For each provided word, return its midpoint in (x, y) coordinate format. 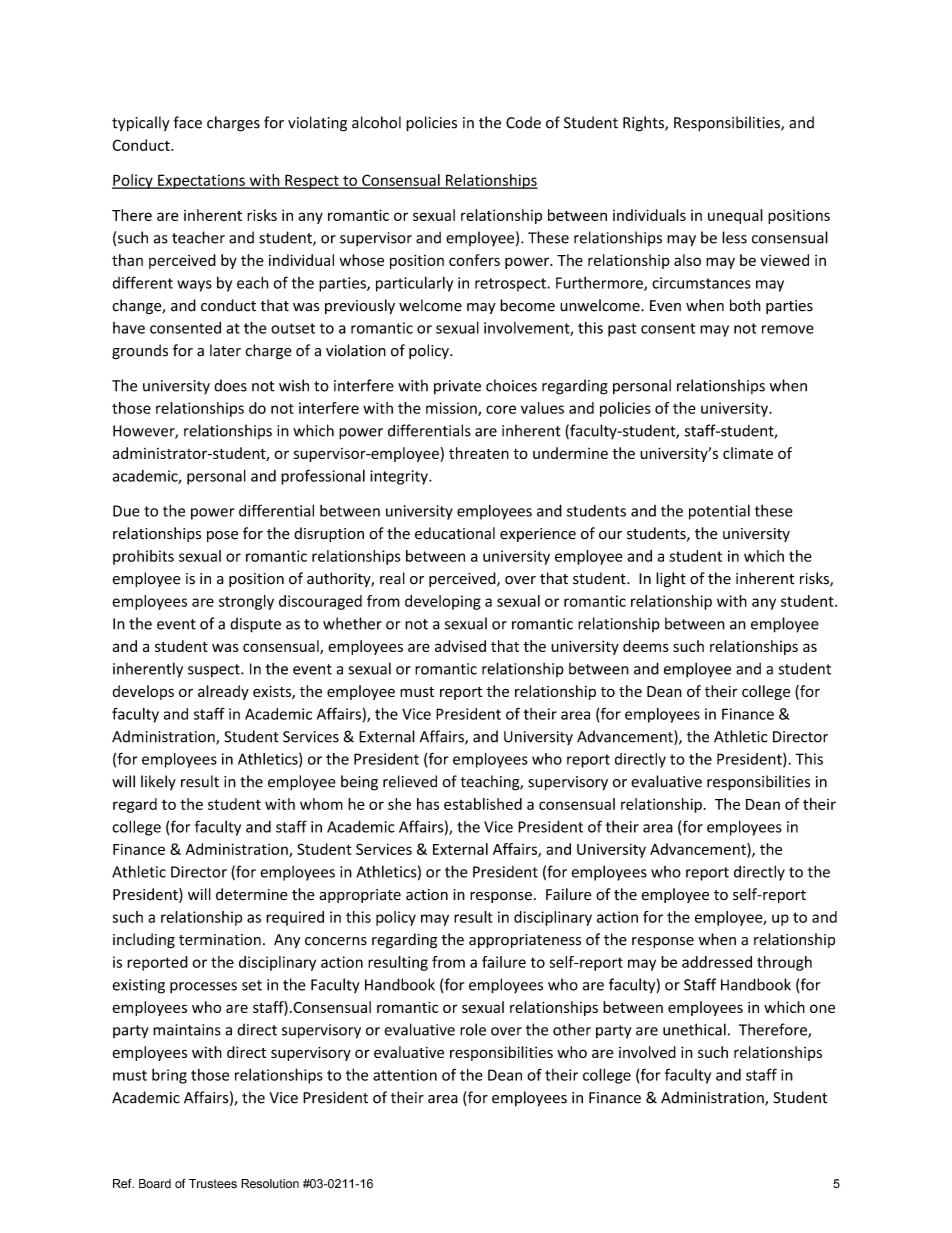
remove (788, 329)
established (483, 804)
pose (222, 536)
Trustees (213, 1184)
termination (220, 940)
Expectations (201, 181)
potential (719, 512)
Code (523, 122)
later (225, 350)
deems (646, 646)
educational (455, 533)
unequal (735, 216)
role (473, 1029)
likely (158, 782)
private (457, 387)
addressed (717, 962)
